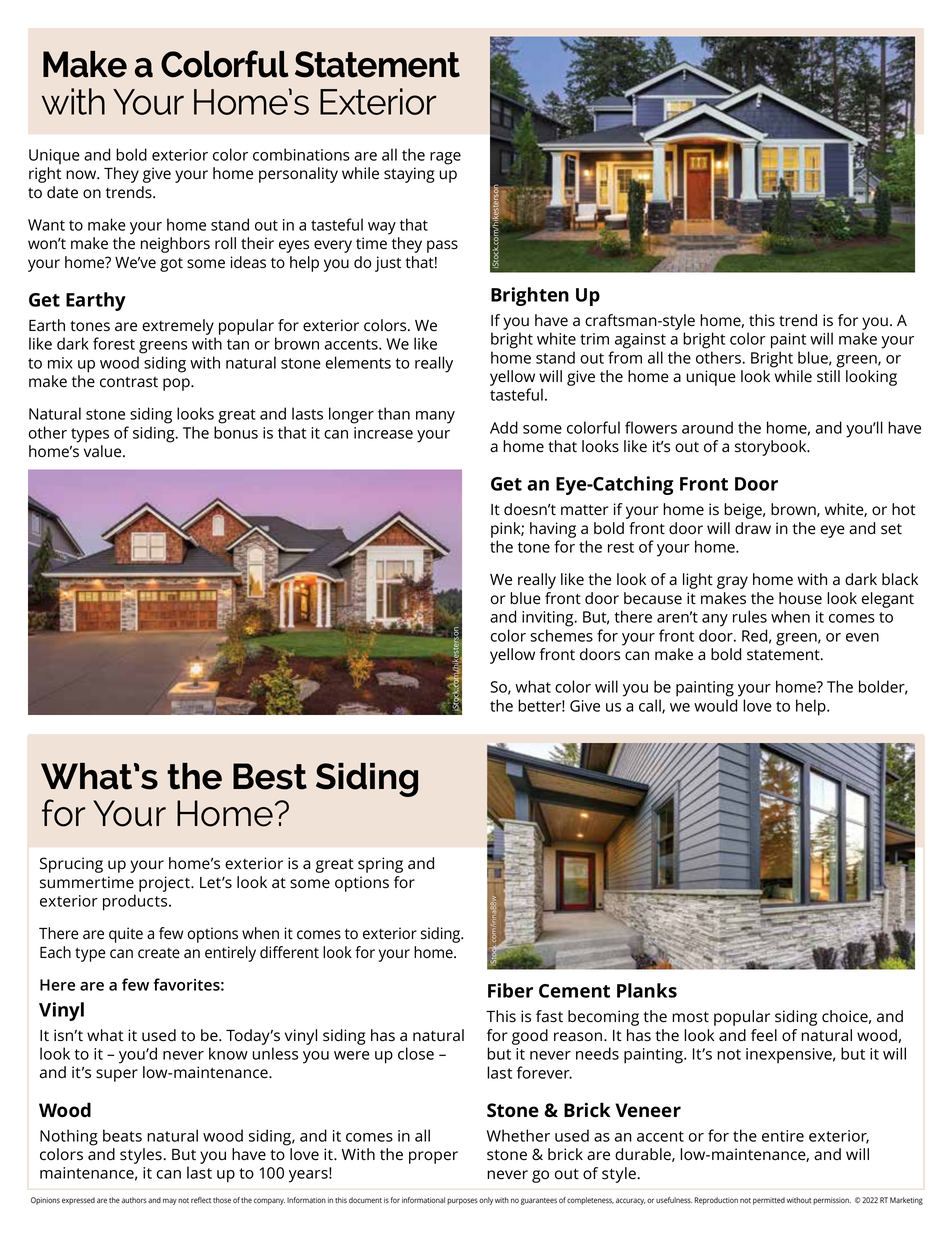 This document has width=952, height=1233. What do you see at coordinates (832, 1201) in the document?
I see `permission` at bounding box center [832, 1201].
